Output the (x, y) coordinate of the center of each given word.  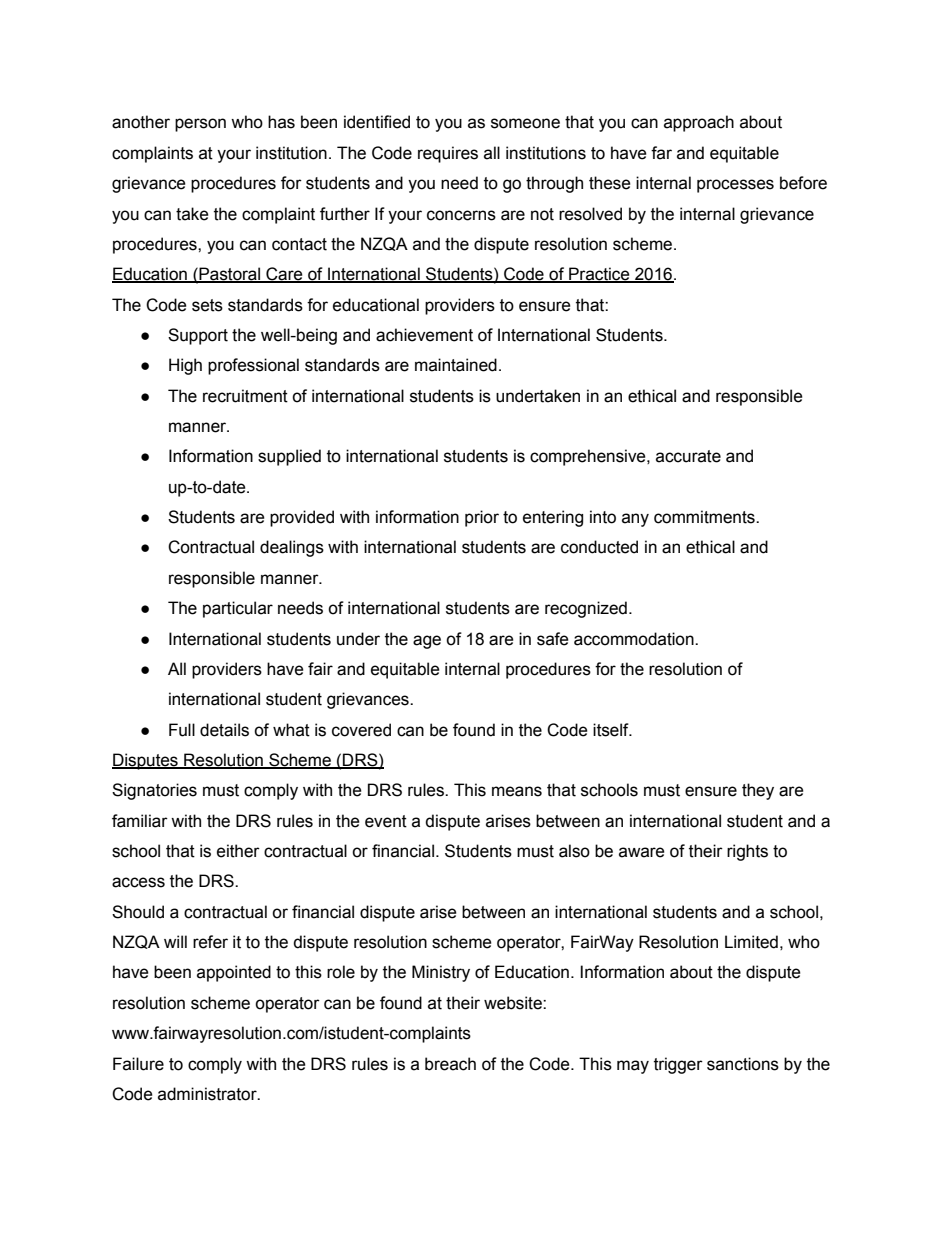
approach (699, 123)
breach (450, 1064)
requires (448, 154)
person (200, 125)
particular (238, 609)
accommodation (635, 639)
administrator (208, 1094)
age (427, 642)
